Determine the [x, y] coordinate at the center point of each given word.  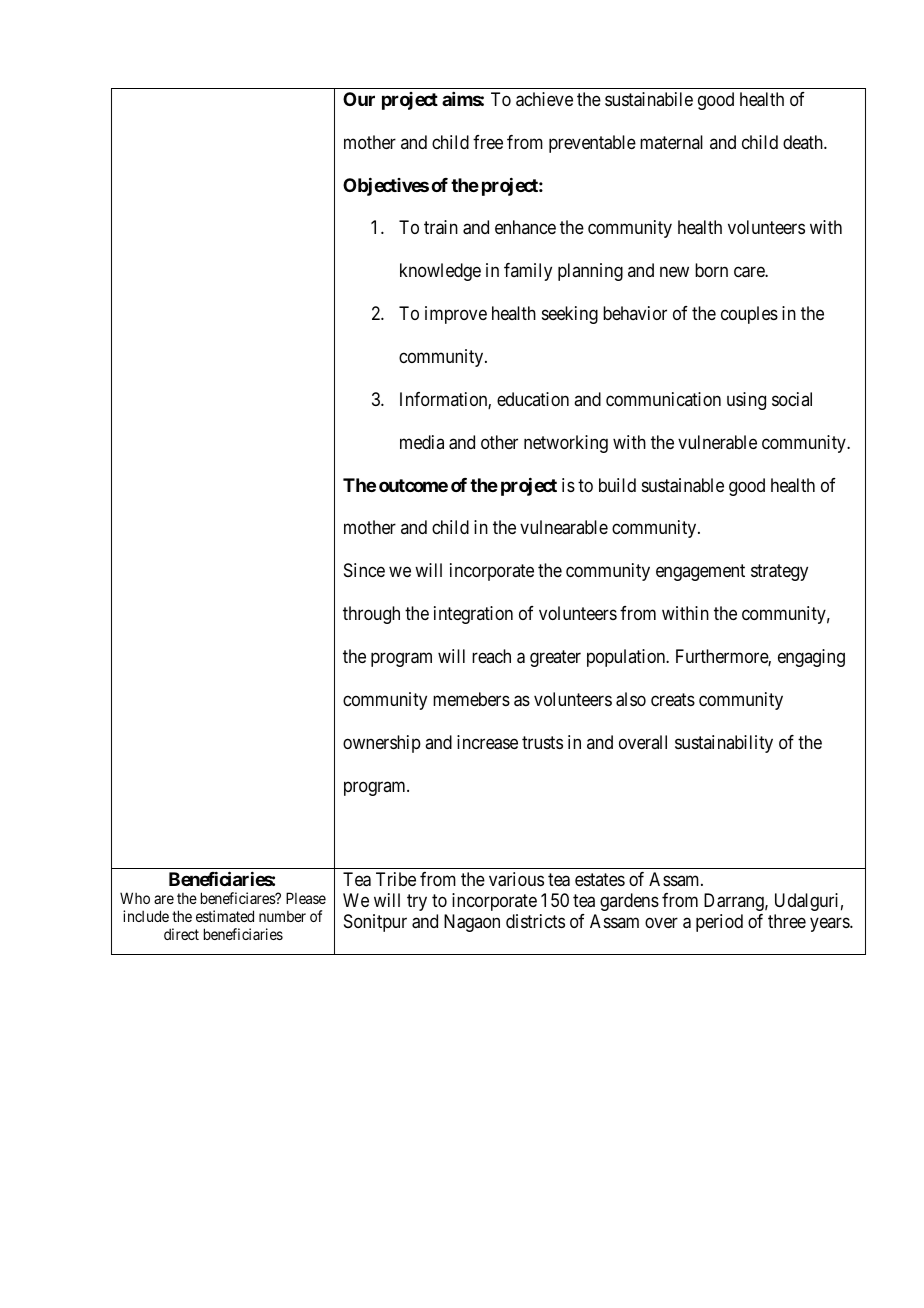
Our [359, 99]
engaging [811, 658]
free [488, 142]
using [746, 401]
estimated [225, 916]
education [533, 399]
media [422, 442]
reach [491, 656]
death [804, 142]
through [371, 615]
